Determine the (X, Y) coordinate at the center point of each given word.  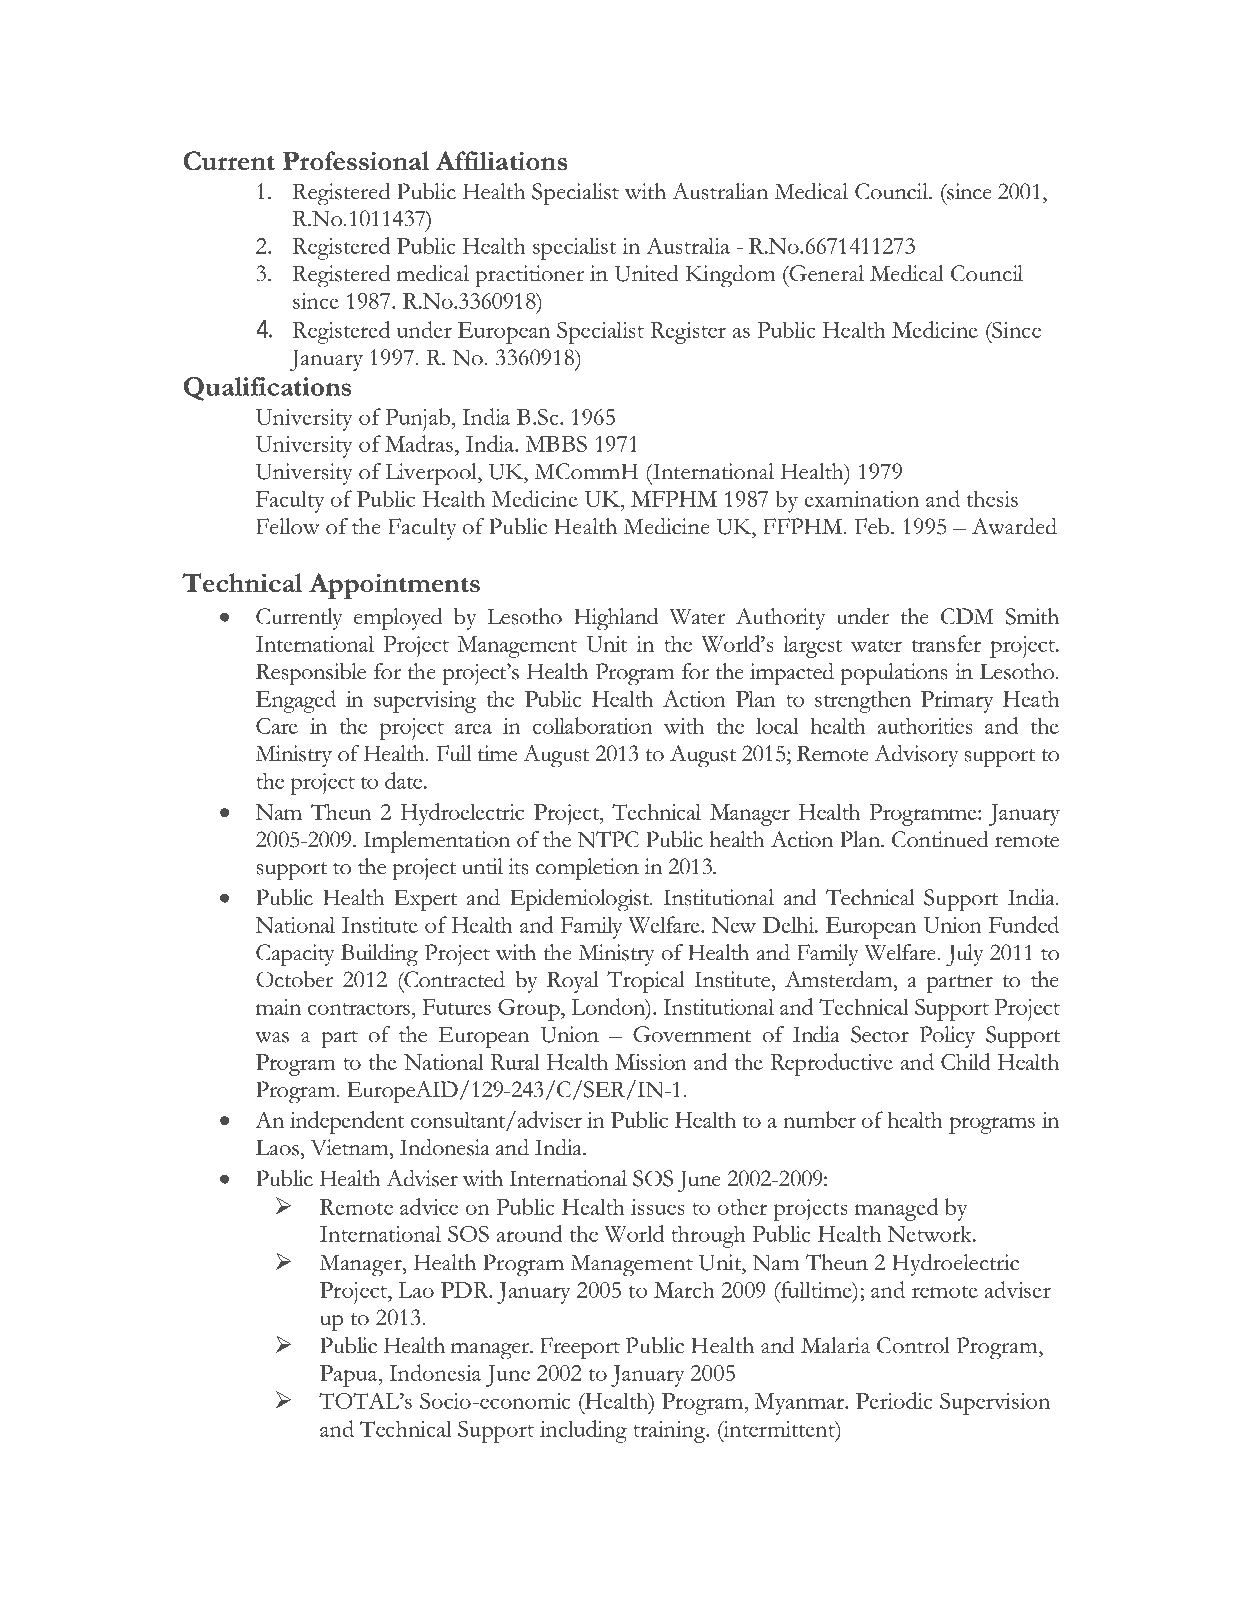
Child (965, 1061)
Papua (350, 1376)
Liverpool (432, 474)
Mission (651, 1062)
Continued (940, 839)
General (826, 273)
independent (347, 1122)
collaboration (593, 725)
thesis (992, 498)
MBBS (556, 444)
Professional (356, 161)
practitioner (529, 276)
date (405, 780)
